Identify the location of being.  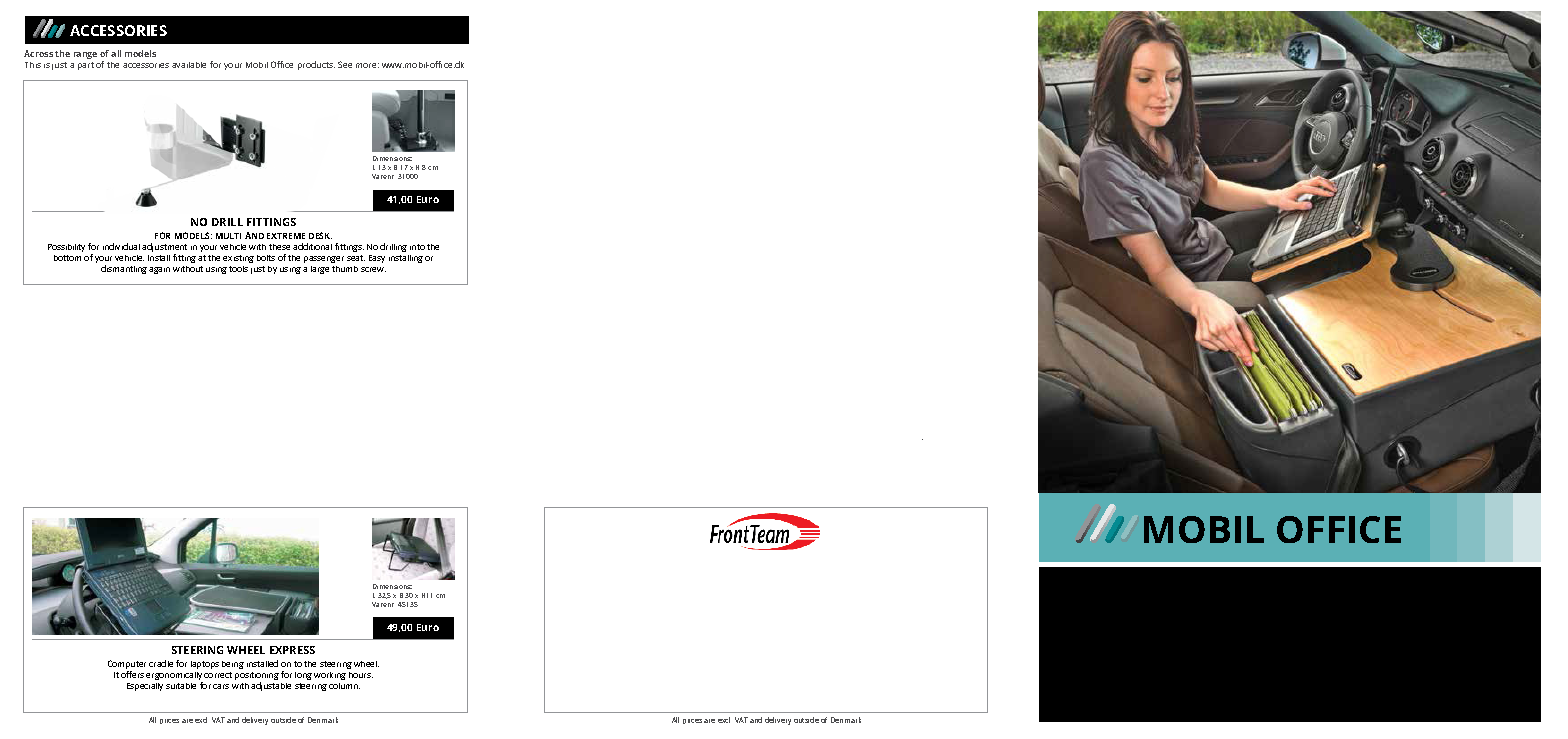
(233, 665).
